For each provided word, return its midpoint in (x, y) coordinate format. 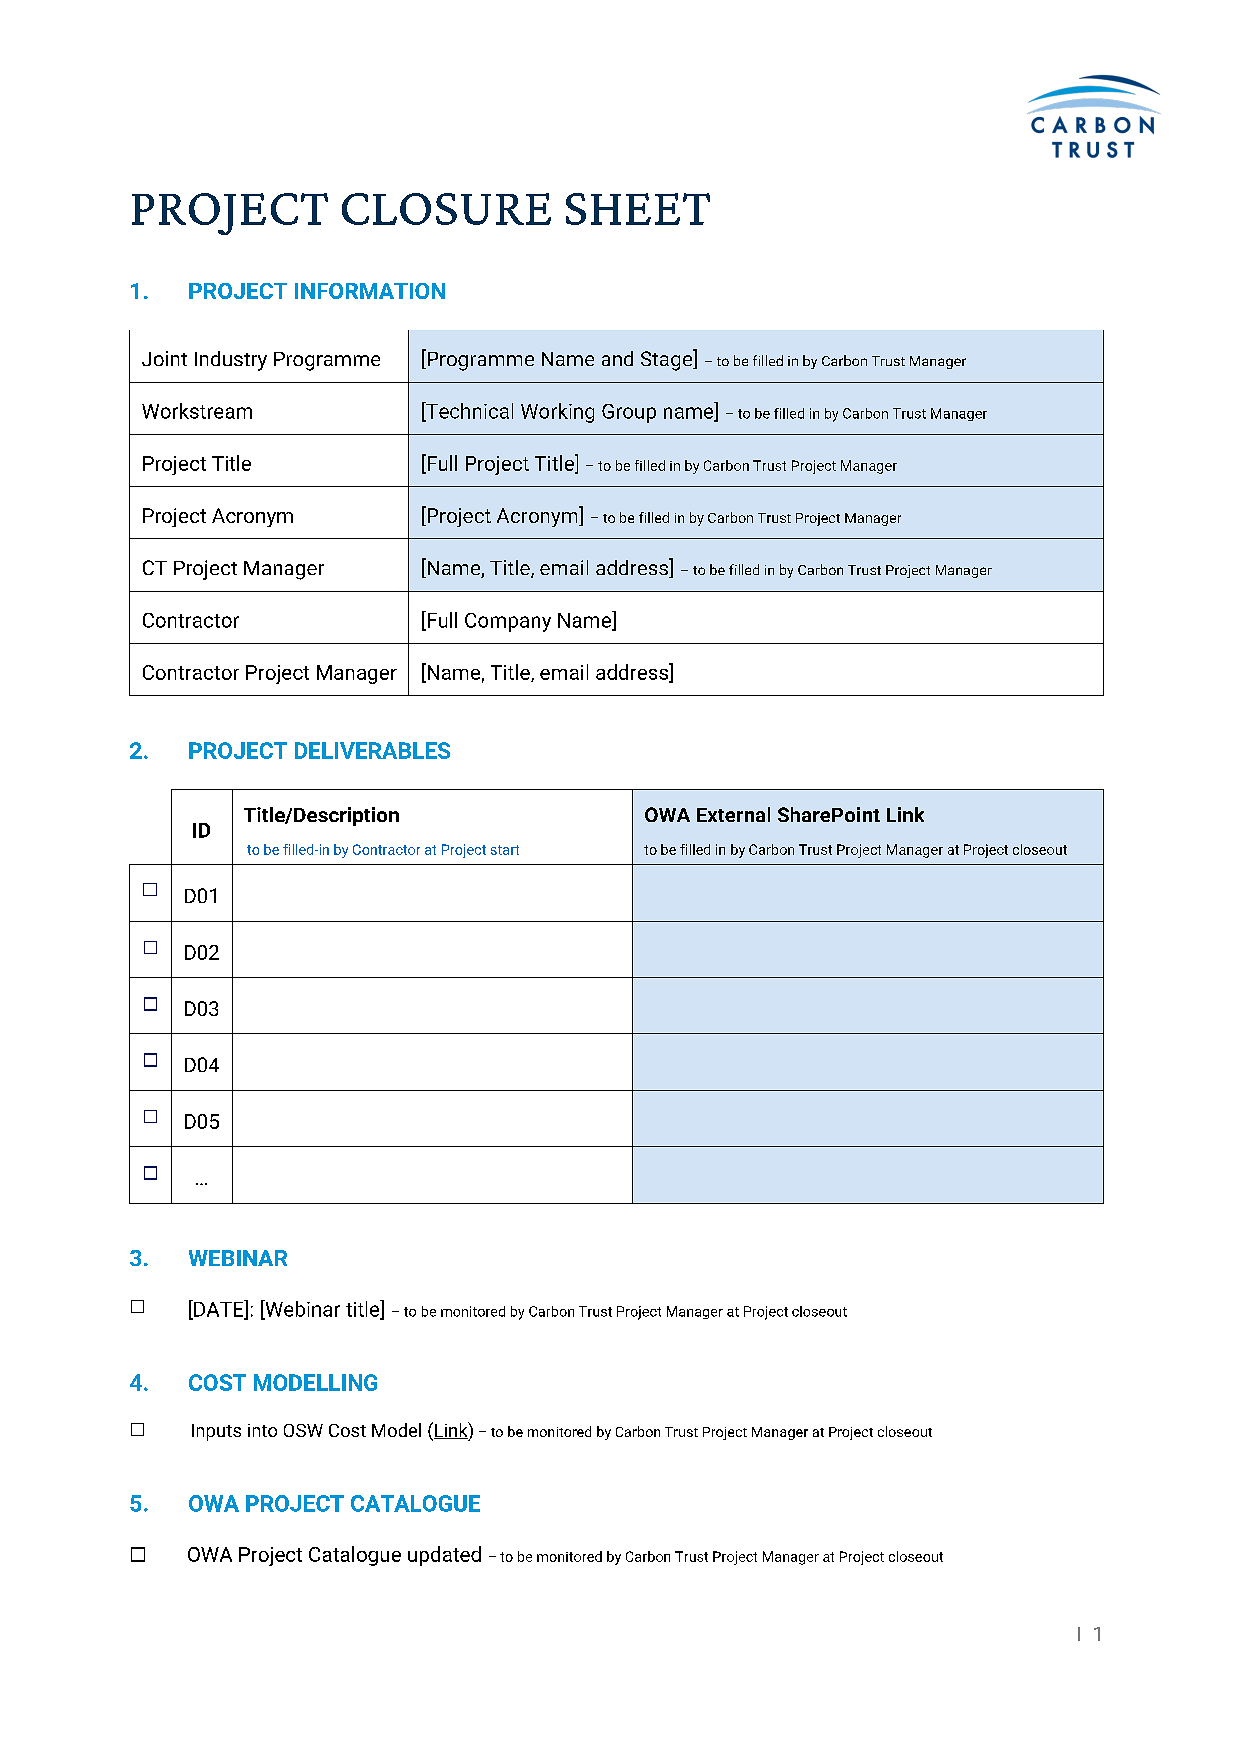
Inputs (216, 1432)
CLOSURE (446, 209)
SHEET (638, 209)
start (505, 850)
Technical (468, 411)
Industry (231, 361)
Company (508, 622)
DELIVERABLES (372, 750)
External (733, 814)
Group (629, 413)
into (262, 1430)
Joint (164, 358)
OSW (303, 1430)
